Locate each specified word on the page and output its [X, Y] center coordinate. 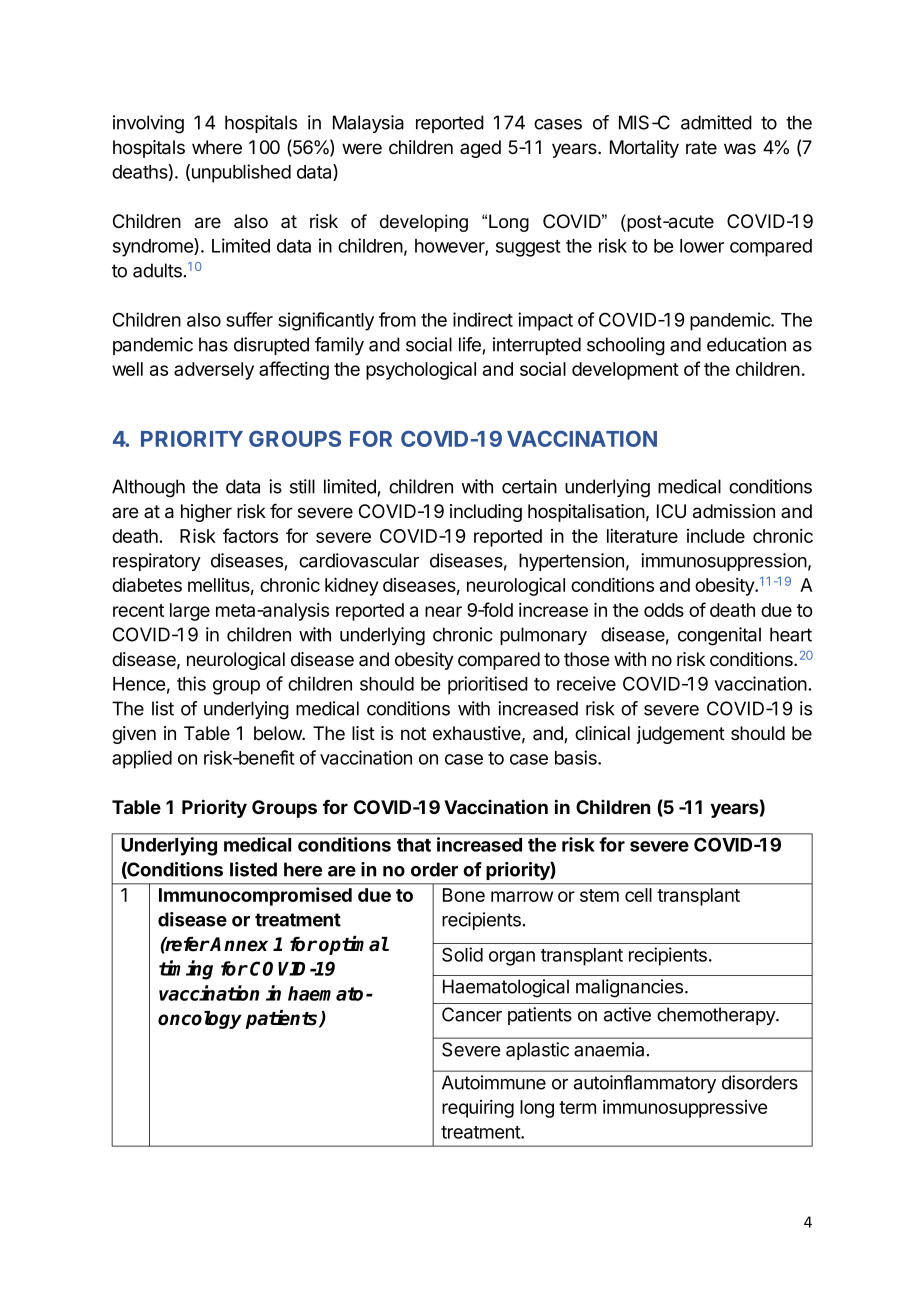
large [190, 612]
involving [148, 124]
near [443, 611]
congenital [719, 636]
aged [480, 149]
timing [186, 970]
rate [701, 148]
